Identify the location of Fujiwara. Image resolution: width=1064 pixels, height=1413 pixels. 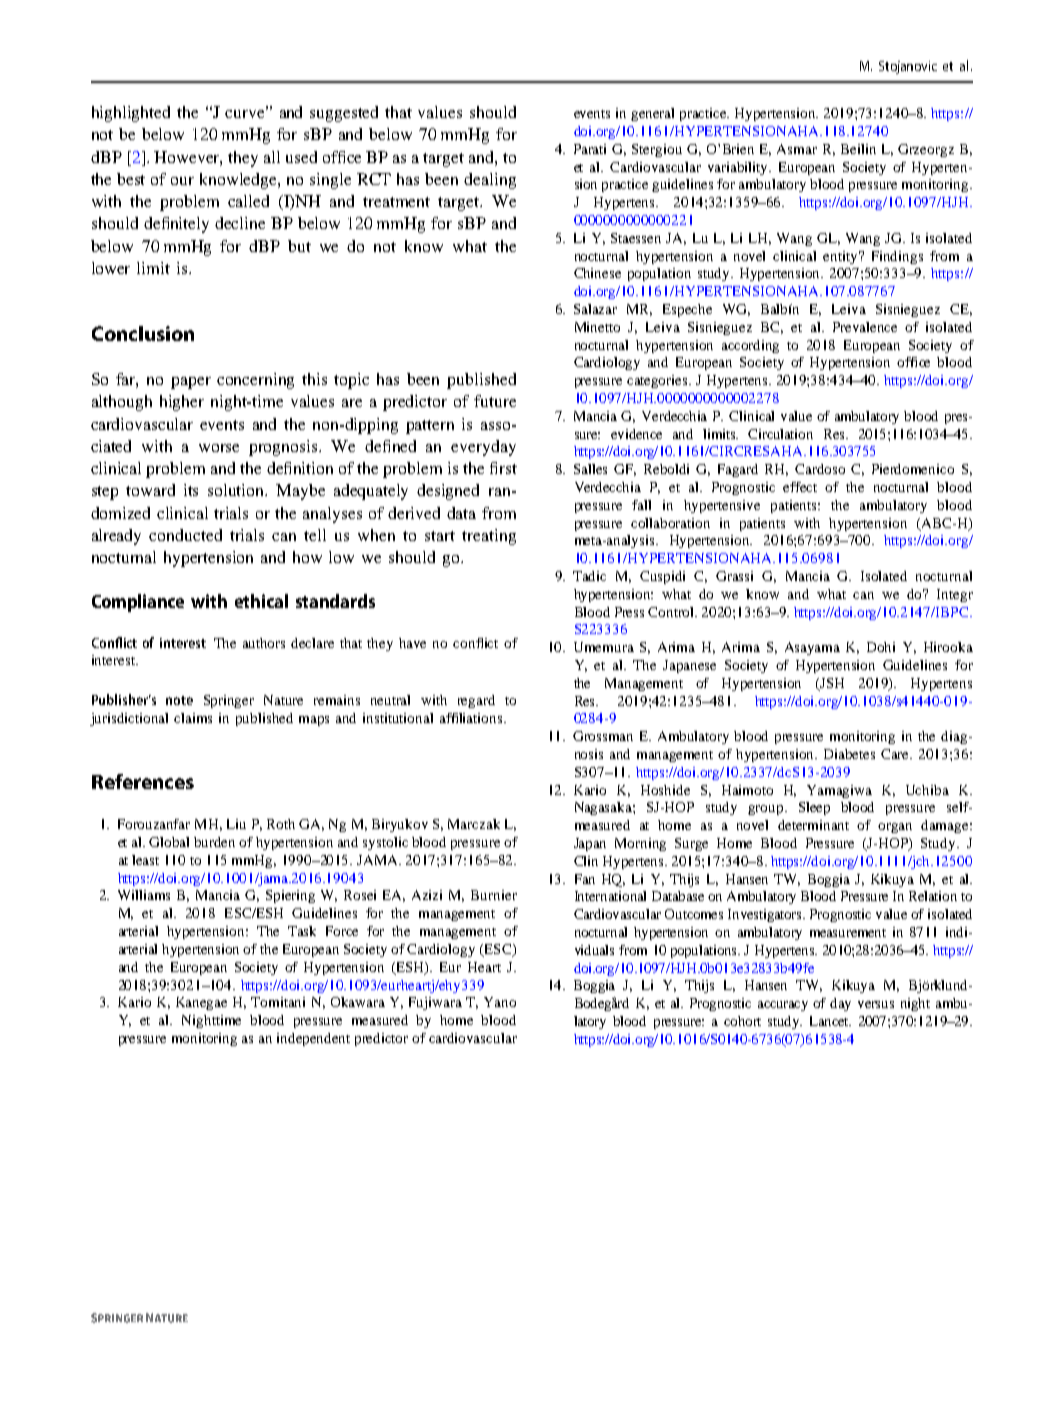
(435, 1003).
